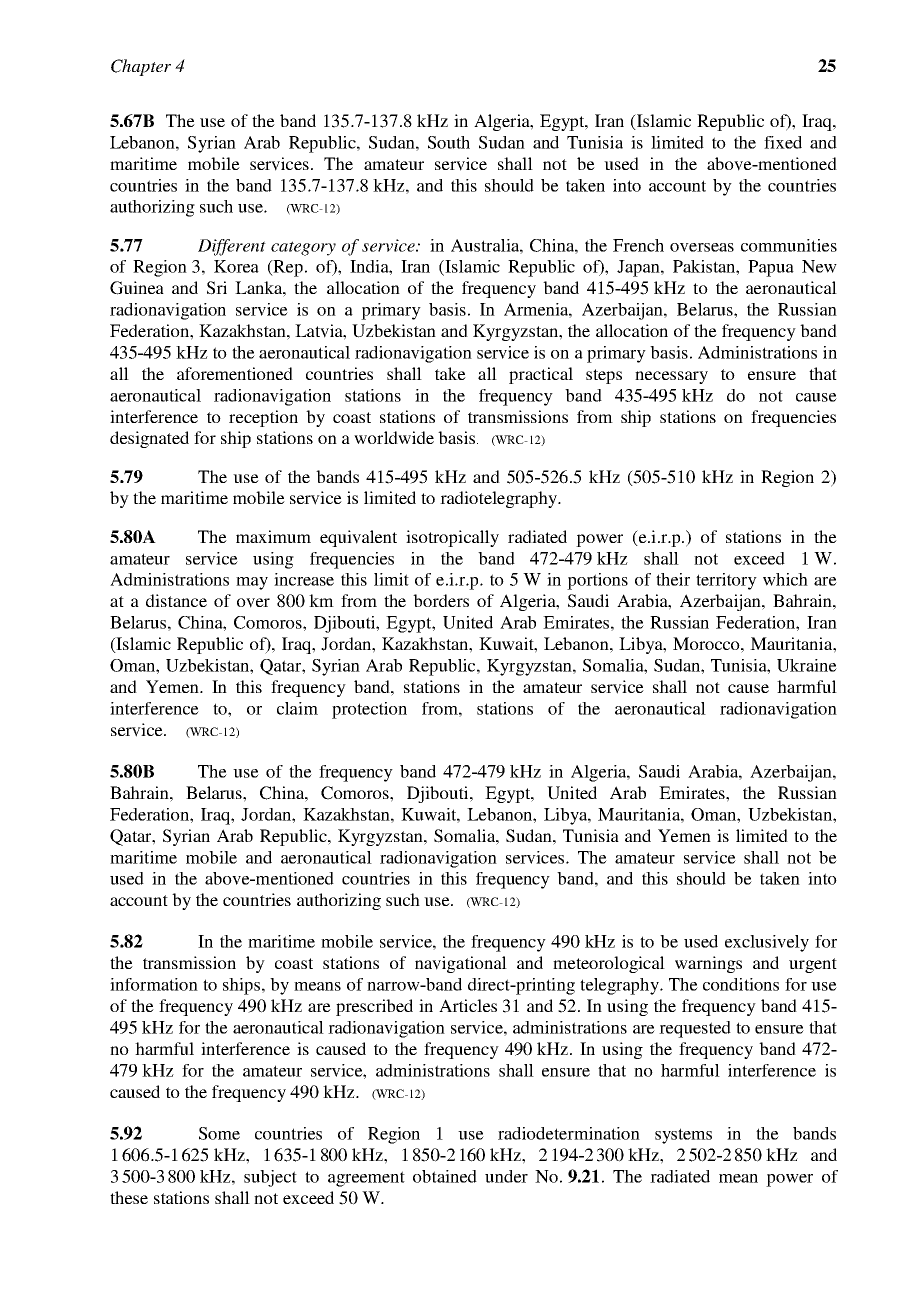 This page has height=1308, width=924. What do you see at coordinates (449, 142) in the page?
I see `South` at bounding box center [449, 142].
